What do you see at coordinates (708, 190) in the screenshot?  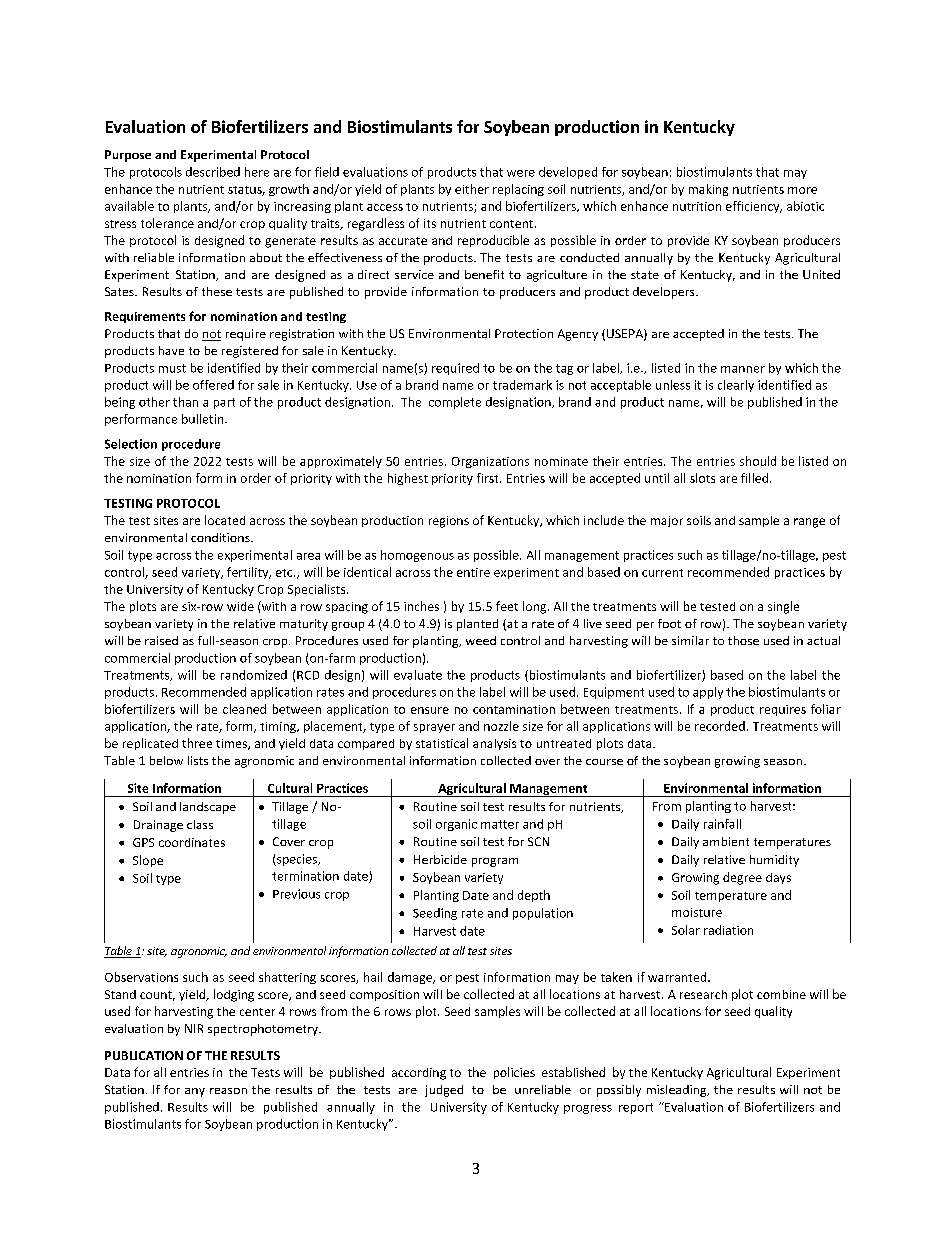 I see `making` at bounding box center [708, 190].
